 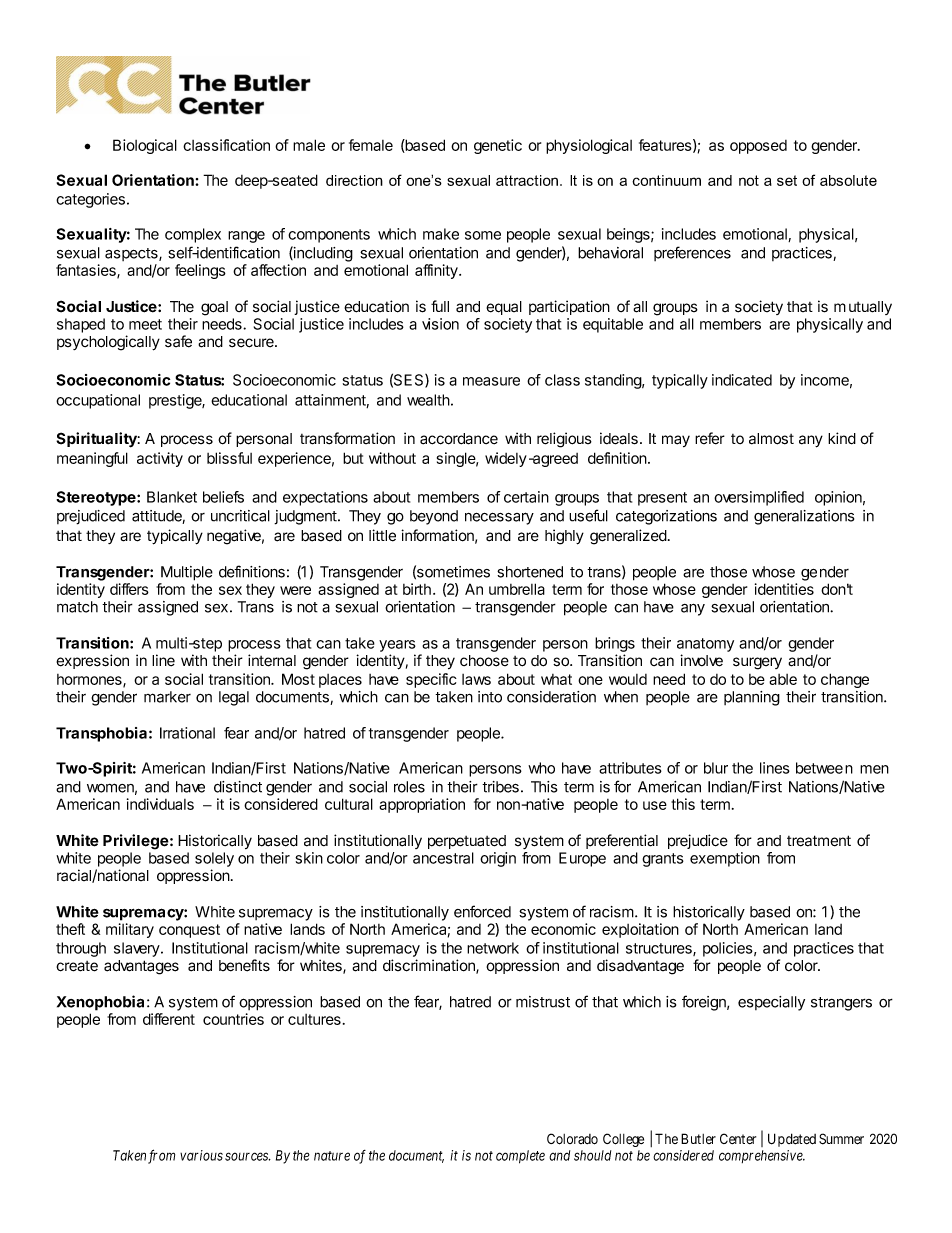 What do you see at coordinates (520, 1157) in the screenshot?
I see `complete` at bounding box center [520, 1157].
